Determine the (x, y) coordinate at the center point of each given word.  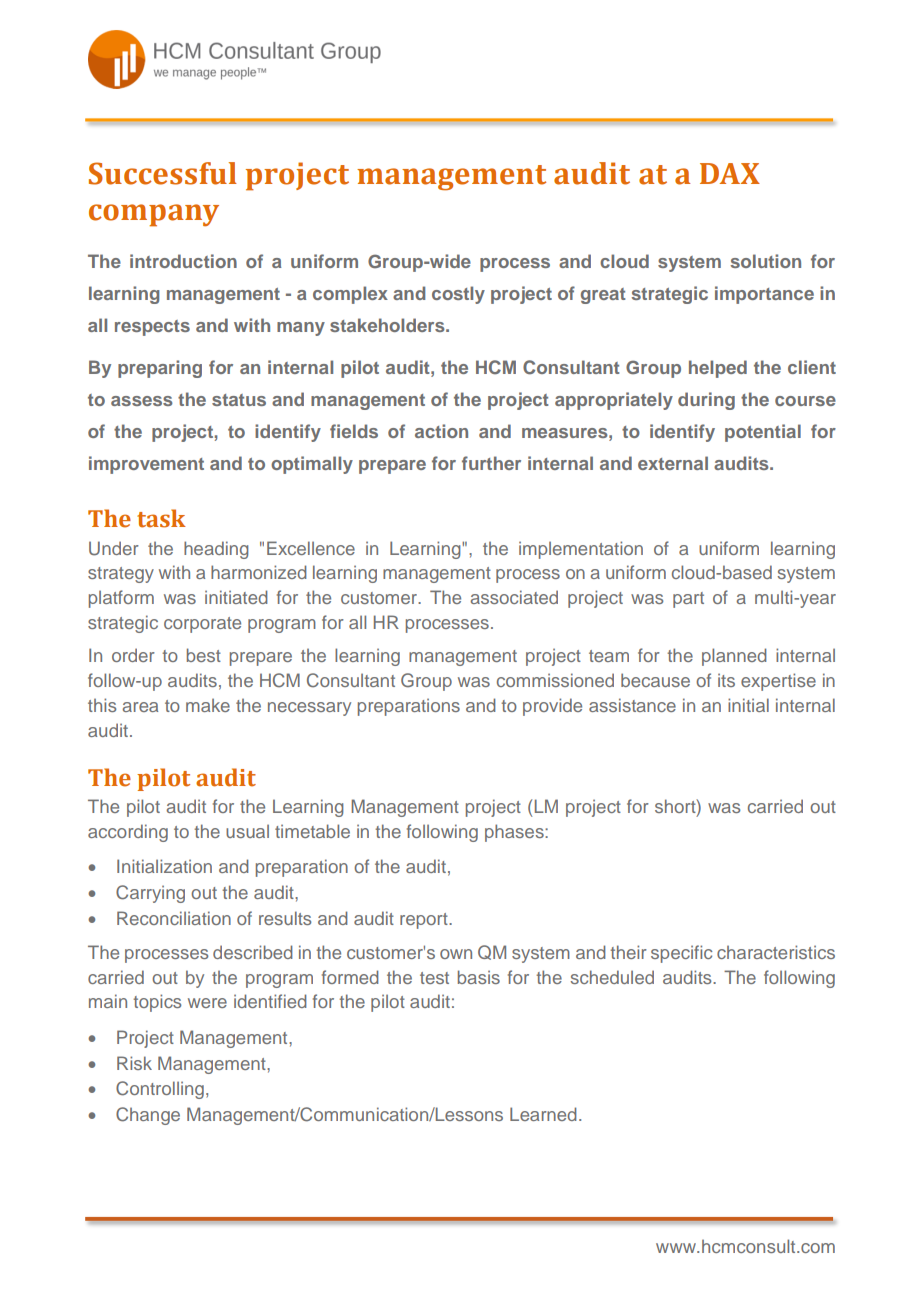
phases (515, 833)
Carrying (150, 894)
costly (458, 295)
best (204, 655)
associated (514, 597)
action (441, 431)
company (154, 215)
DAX (730, 173)
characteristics (776, 952)
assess (142, 401)
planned (734, 657)
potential (763, 433)
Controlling (160, 1090)
